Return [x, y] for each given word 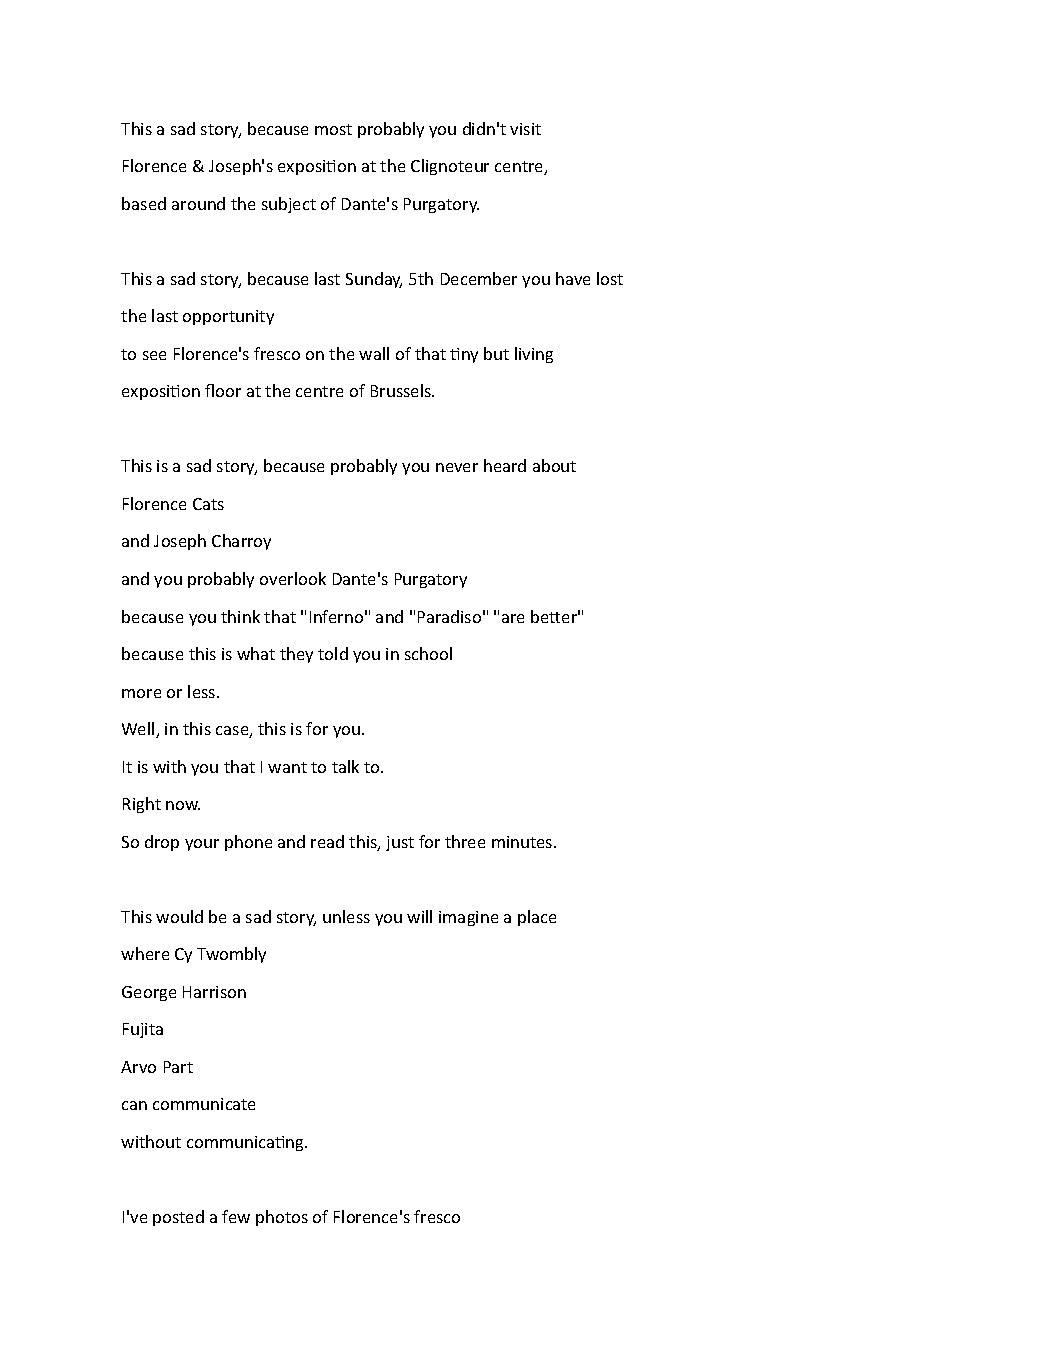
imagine [468, 918]
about [554, 465]
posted [178, 1218]
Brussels [402, 390]
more [141, 693]
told [333, 653]
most [333, 129]
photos [282, 1218]
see [154, 355]
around [198, 203]
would [179, 916]
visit [525, 129]
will [419, 916]
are [513, 618]
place [537, 918]
